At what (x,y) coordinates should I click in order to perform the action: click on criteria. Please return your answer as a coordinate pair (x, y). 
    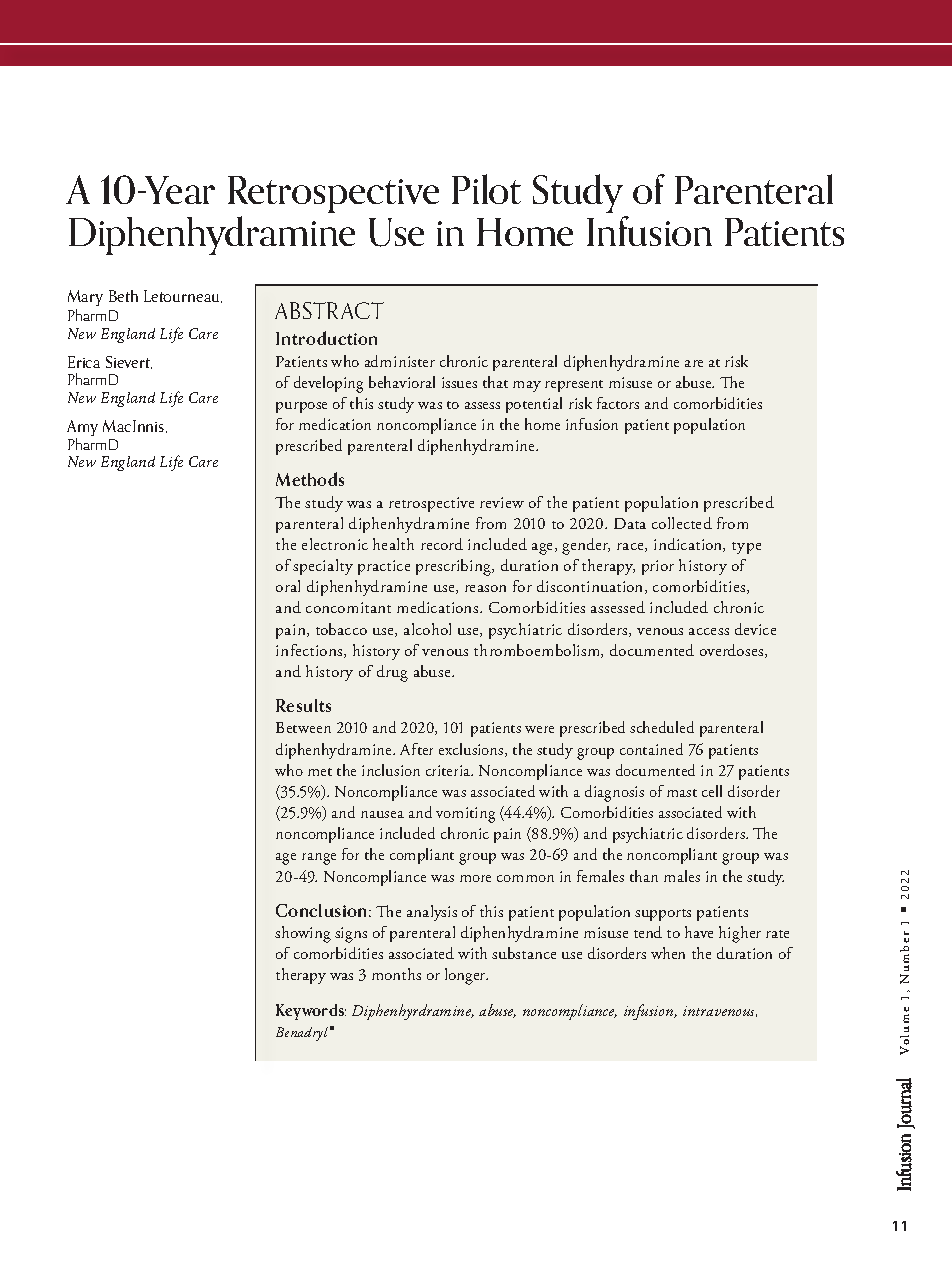
    Looking at the image, I should click on (449, 770).
